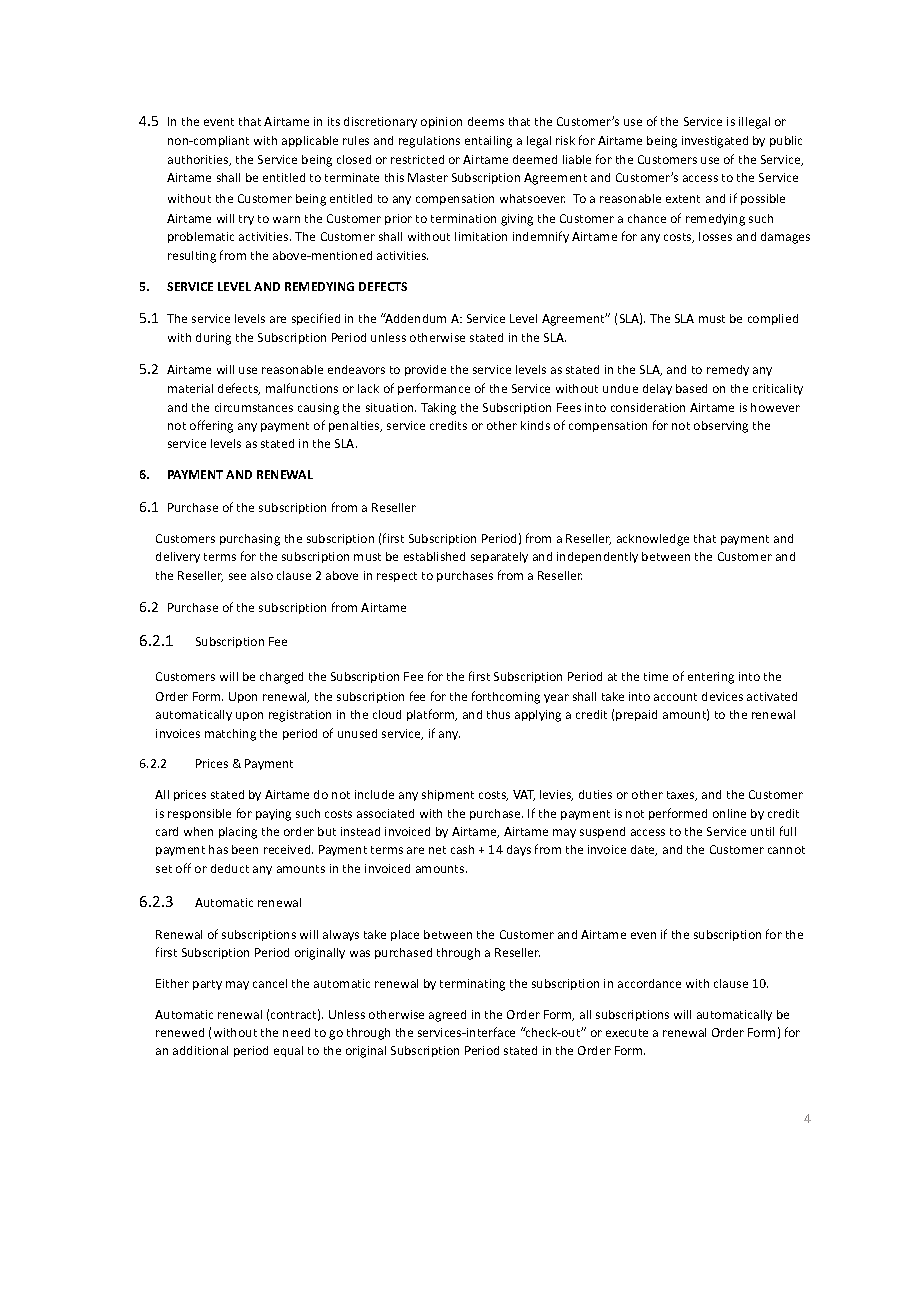  I want to click on shipment, so click(448, 795).
